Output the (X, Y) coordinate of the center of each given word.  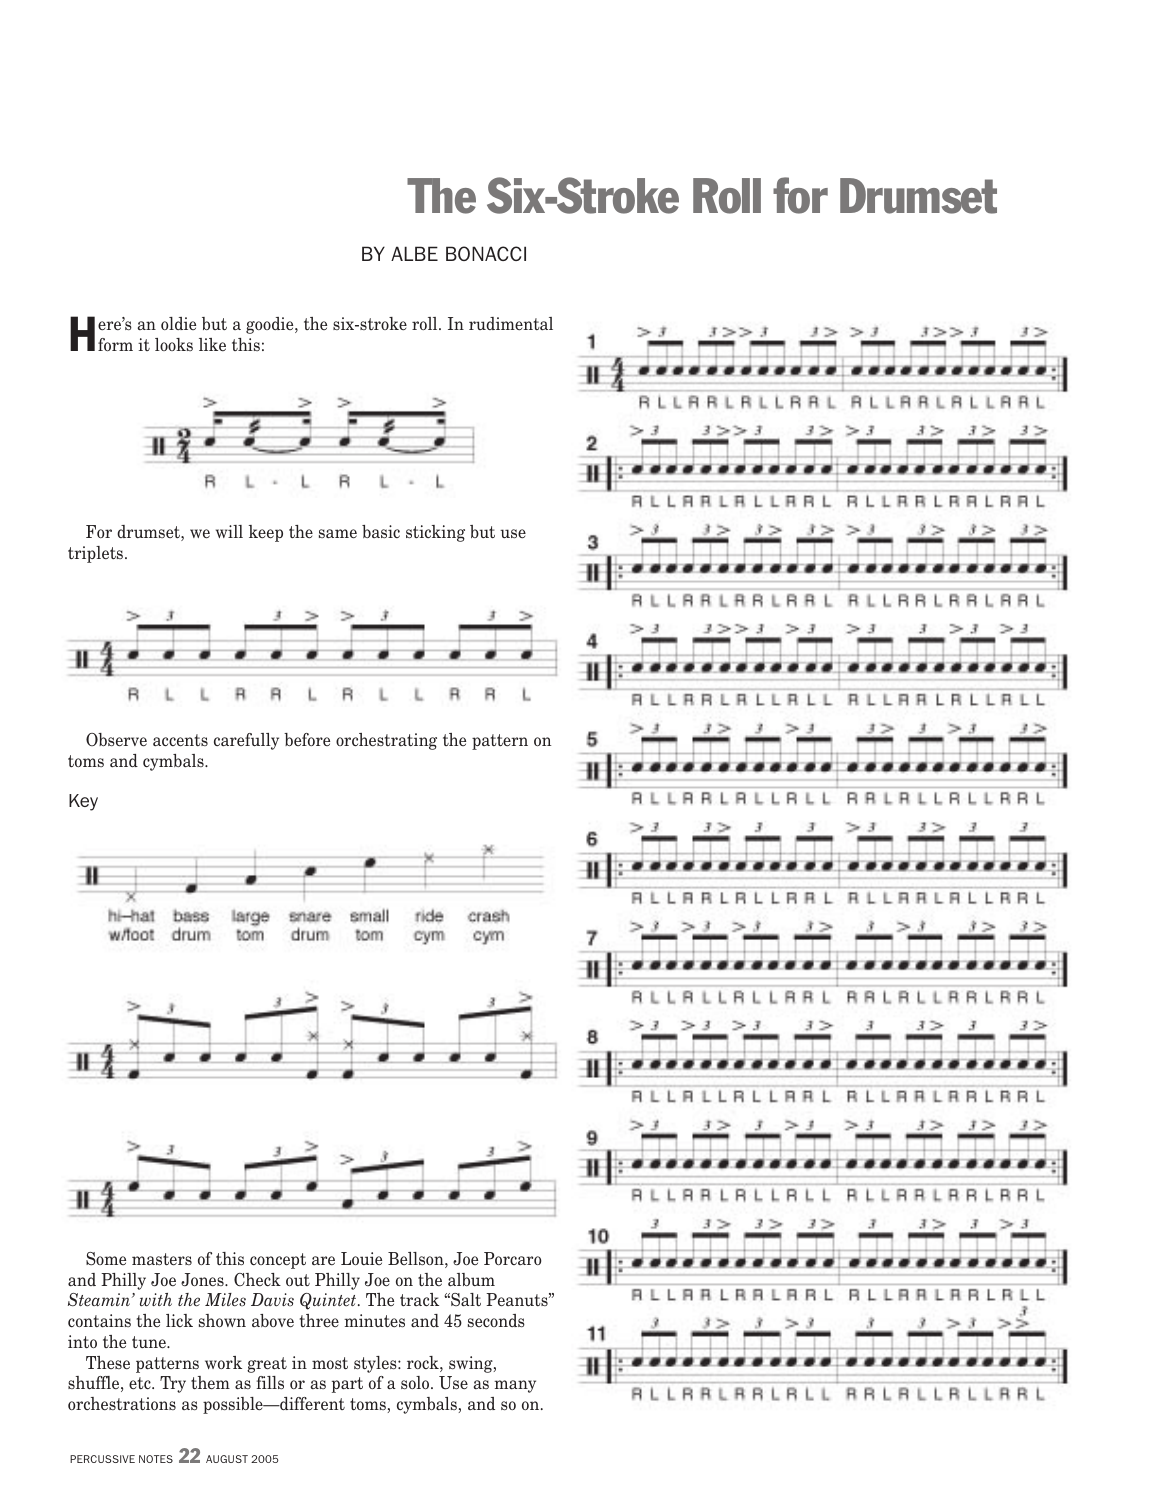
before (307, 739)
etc (141, 1383)
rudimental (511, 324)
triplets (97, 554)
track (419, 1299)
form (115, 344)
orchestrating (386, 741)
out (298, 1280)
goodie (271, 325)
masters (162, 1259)
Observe (116, 740)
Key (83, 802)
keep (266, 533)
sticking (435, 533)
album (471, 1280)
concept (278, 1261)
